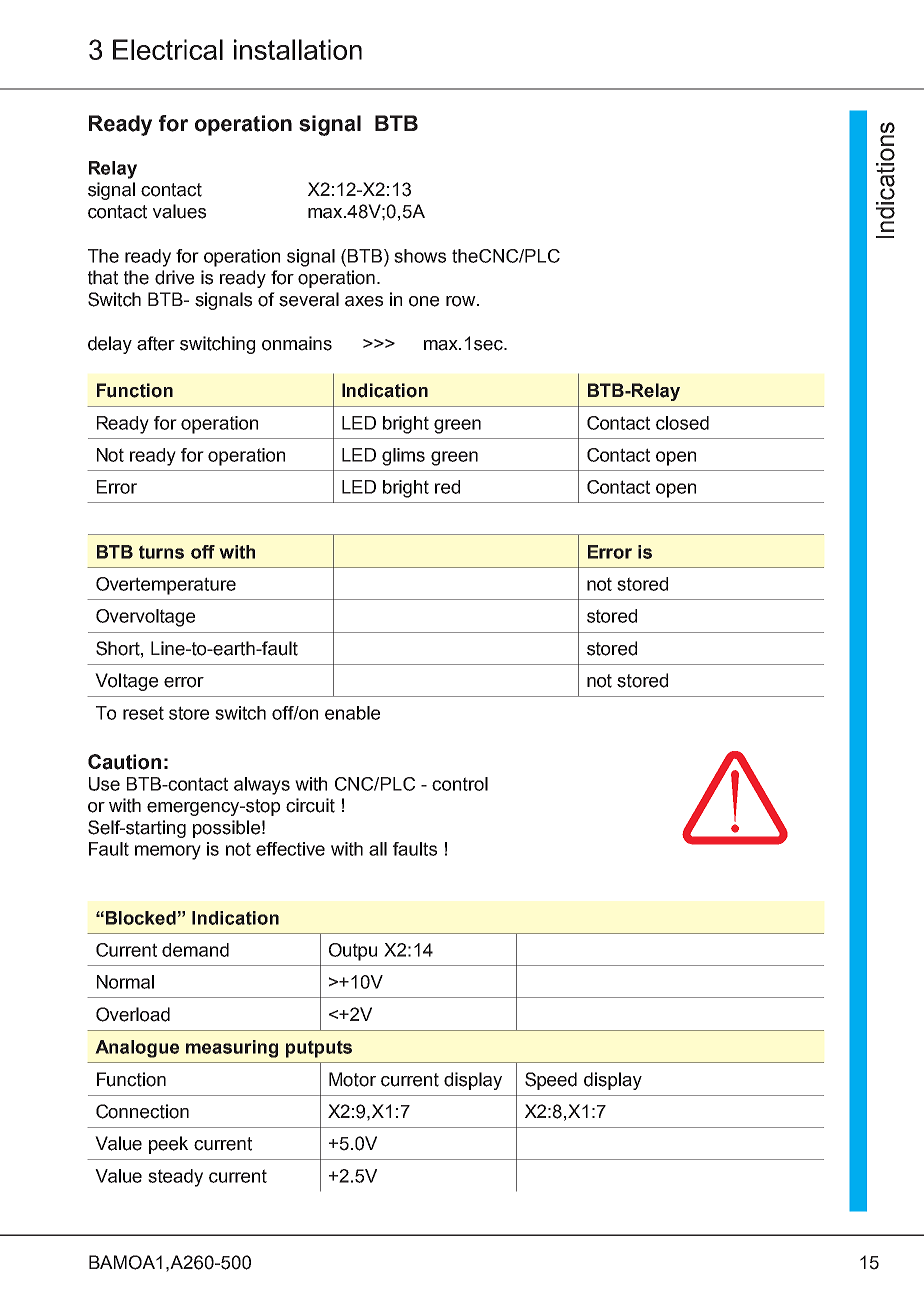  What do you see at coordinates (551, 1081) in the image?
I see `Speed` at bounding box center [551, 1081].
